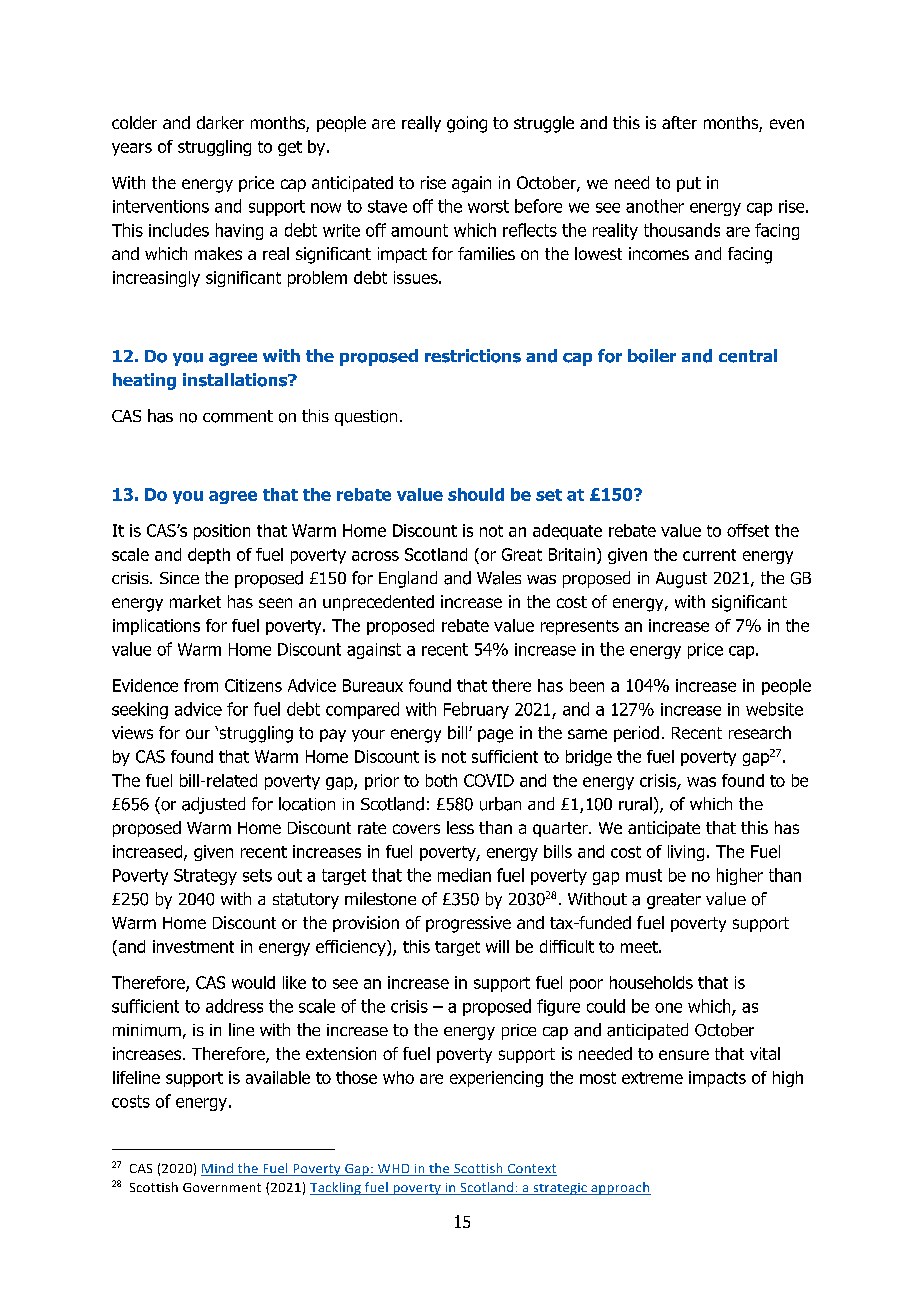 The height and width of the image is (1308, 924). I want to click on approach, so click(620, 1188).
